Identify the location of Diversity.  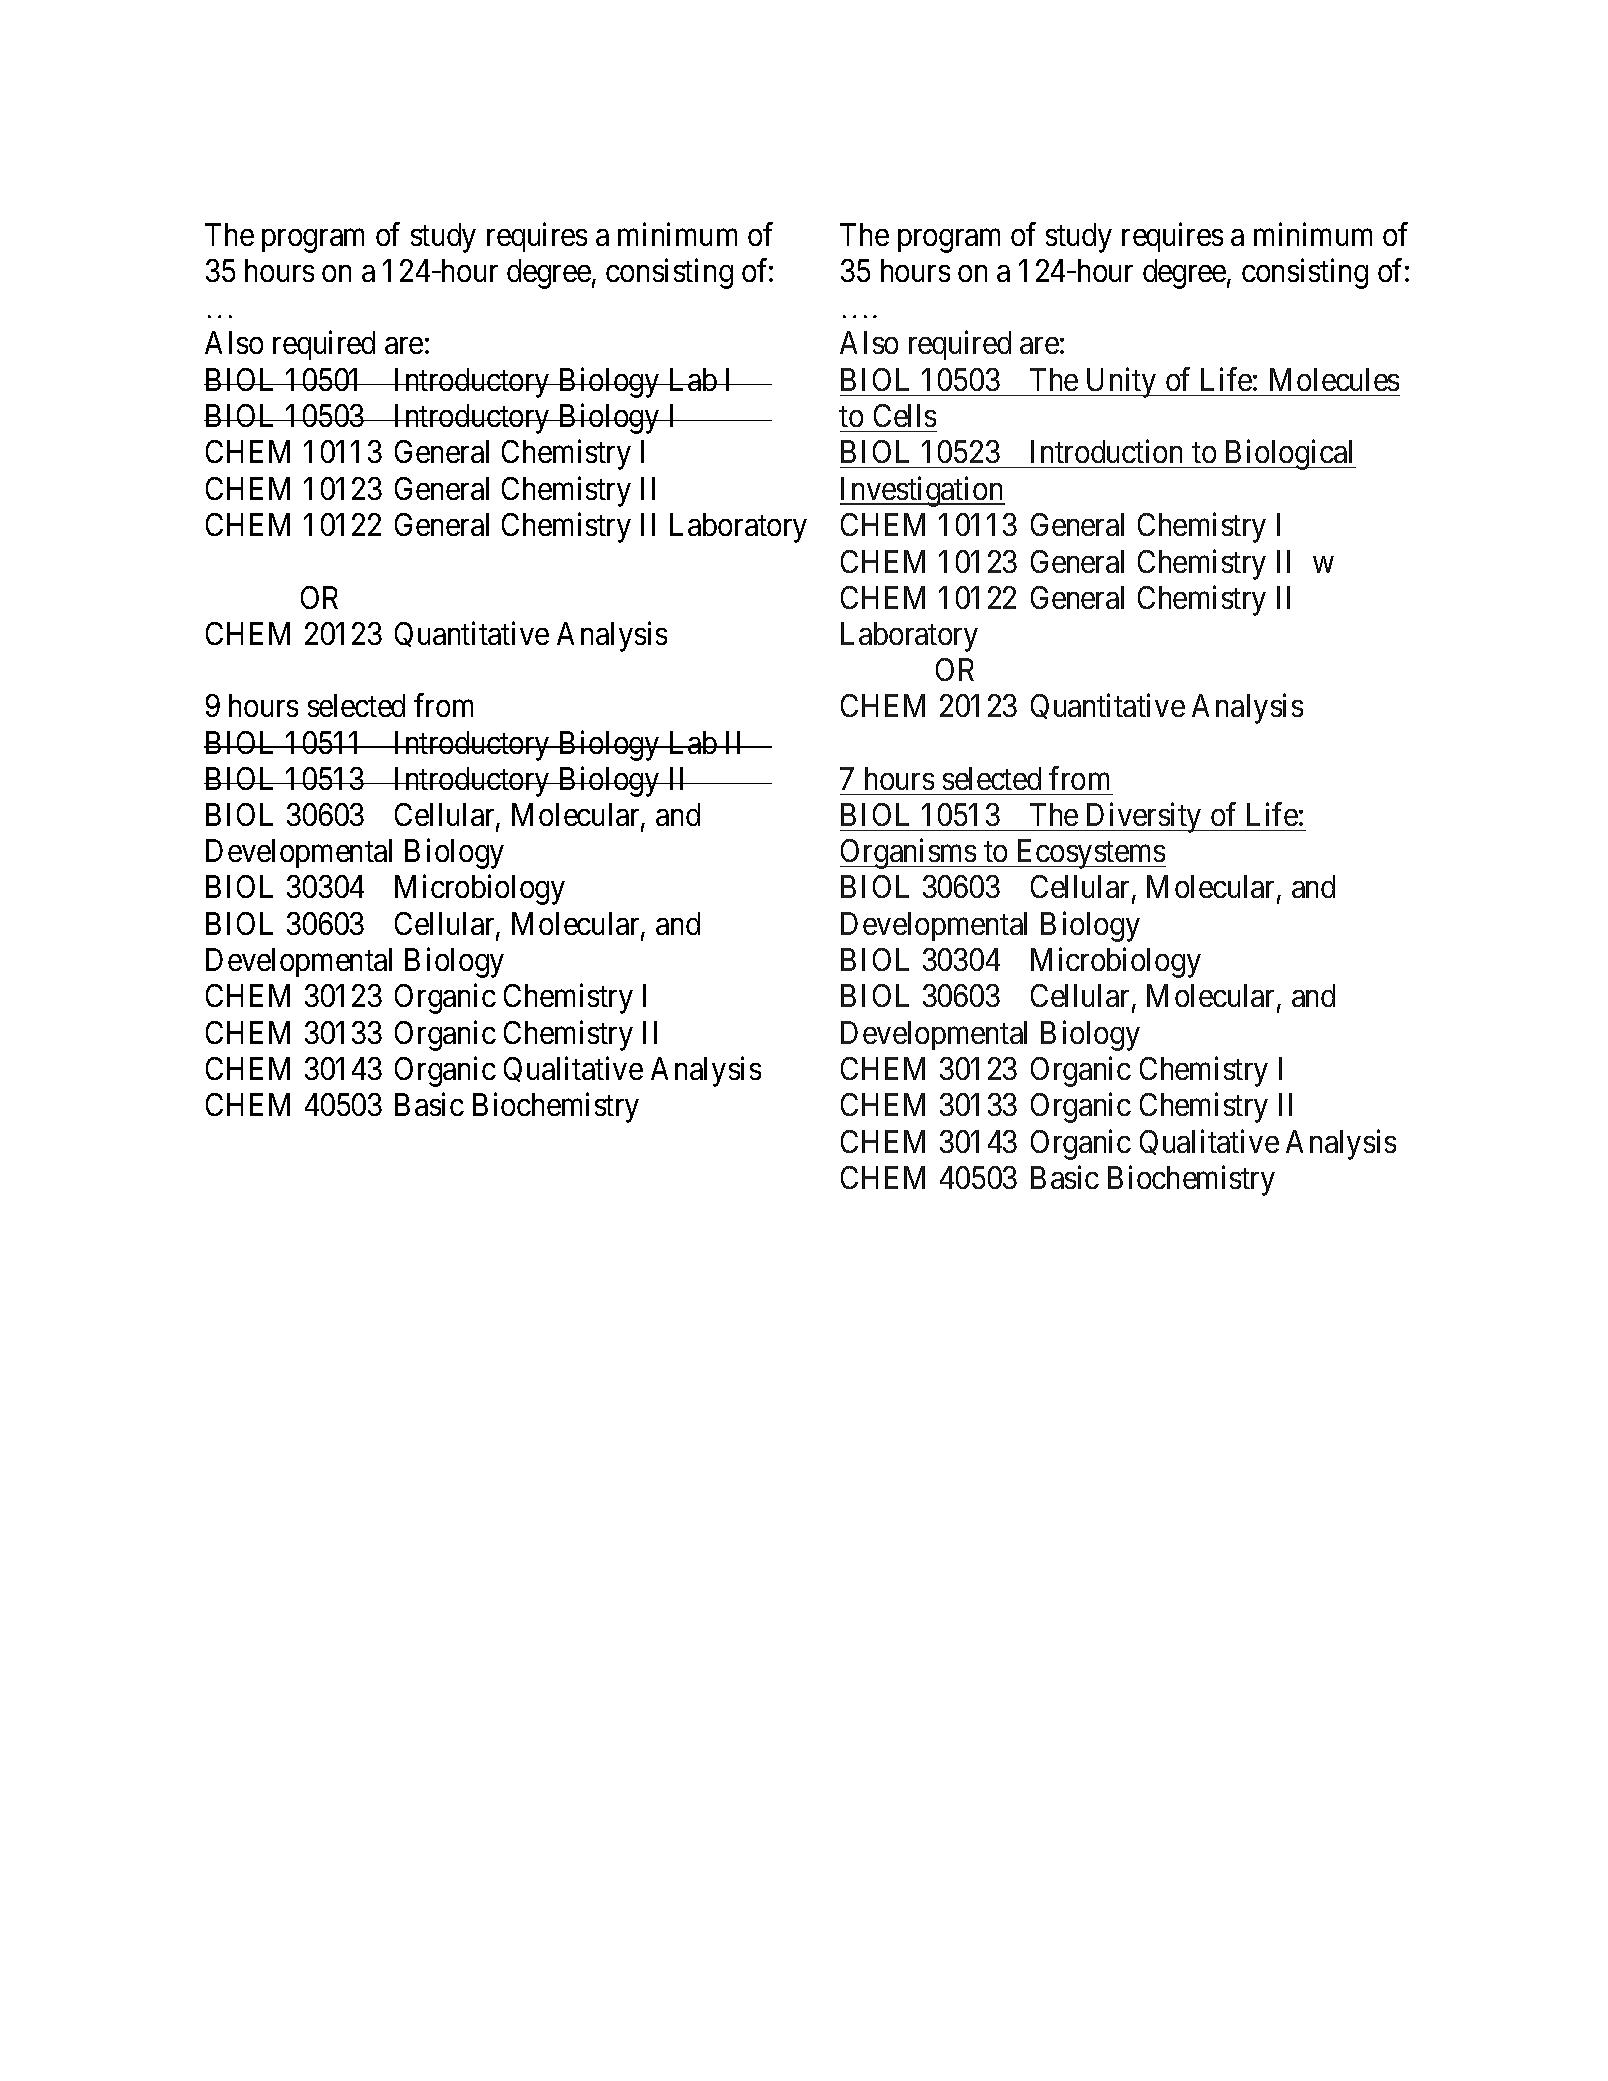
(1144, 818).
